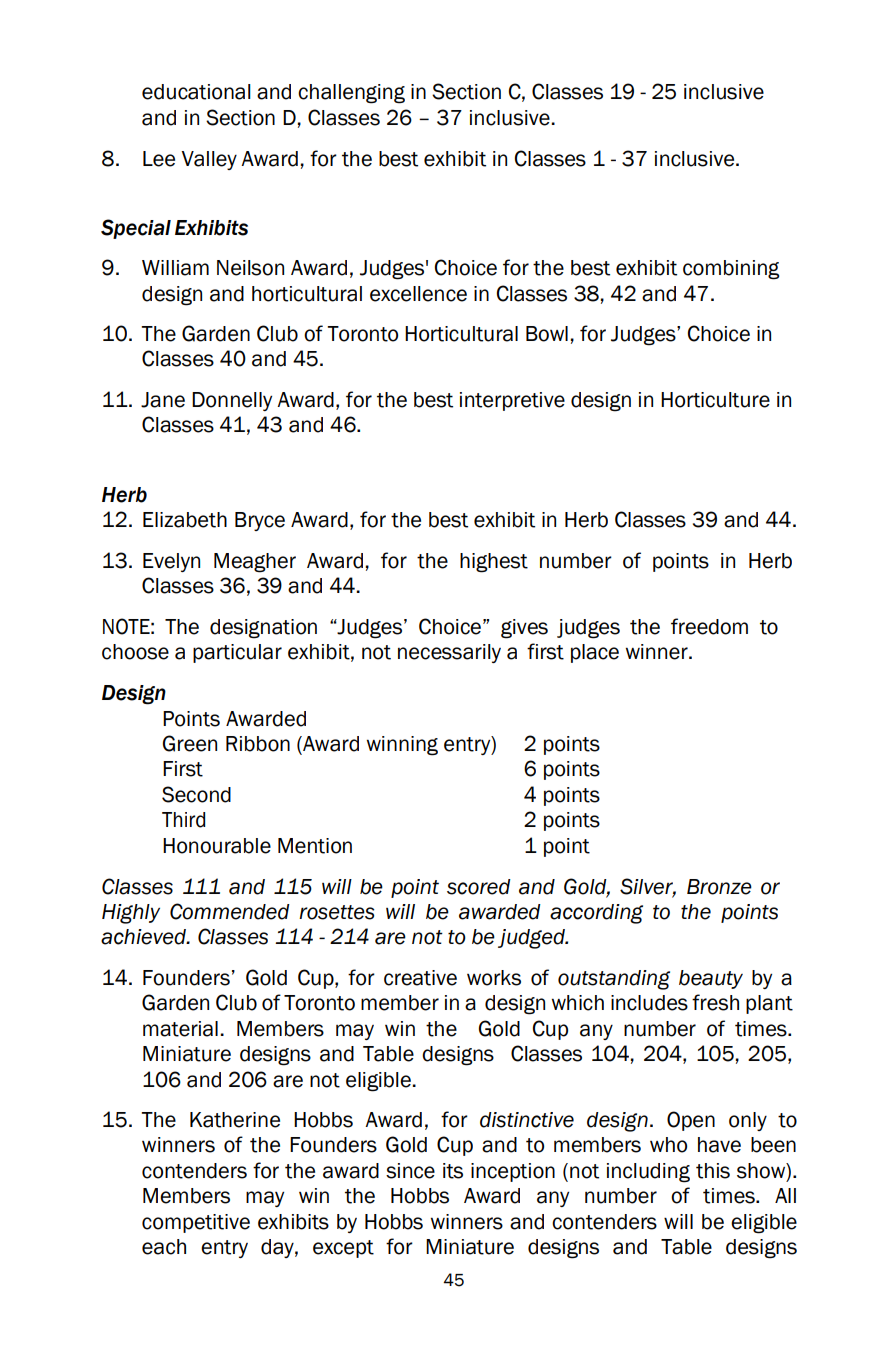  I want to click on creative, so click(420, 978).
